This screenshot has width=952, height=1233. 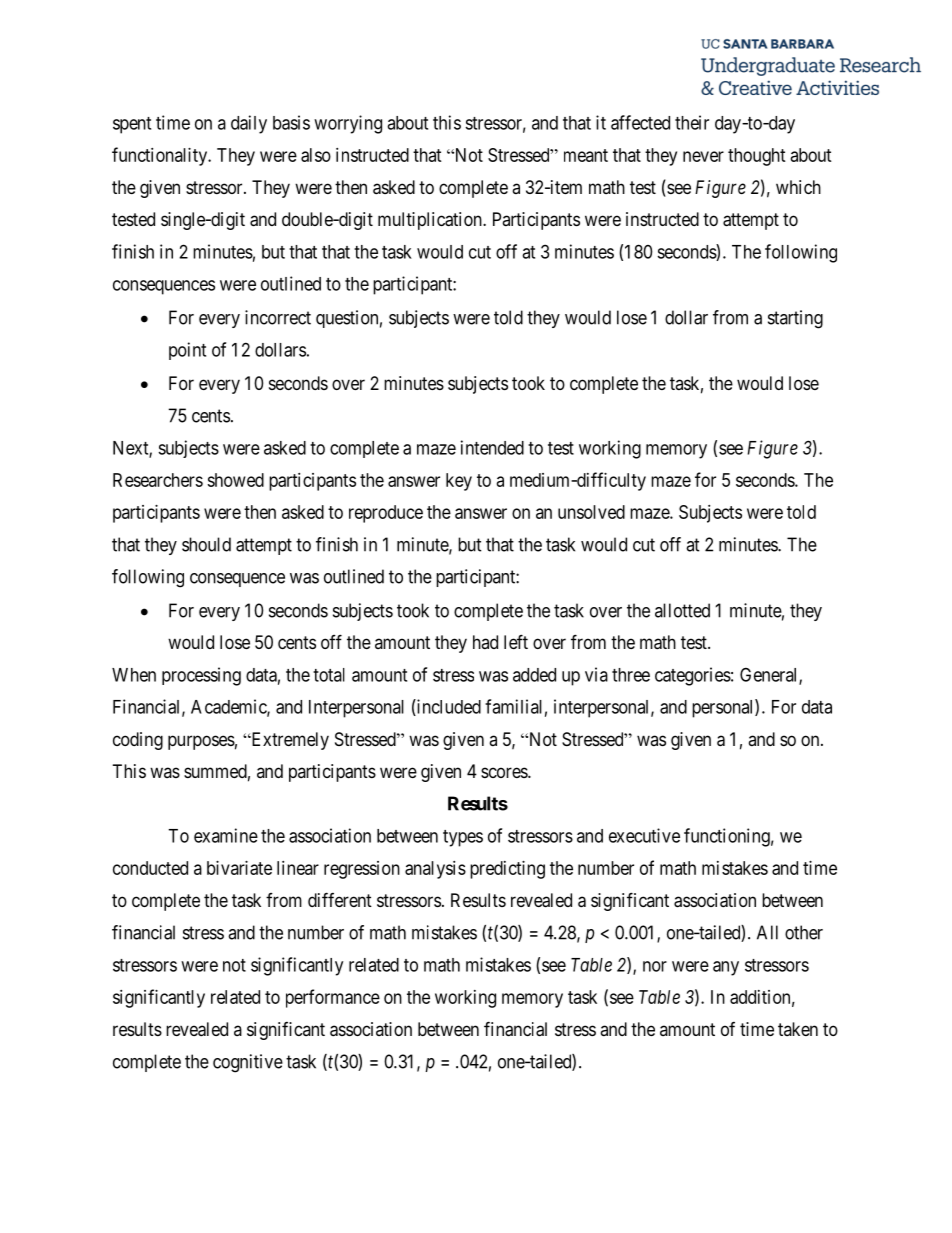 I want to click on performance, so click(x=333, y=998).
